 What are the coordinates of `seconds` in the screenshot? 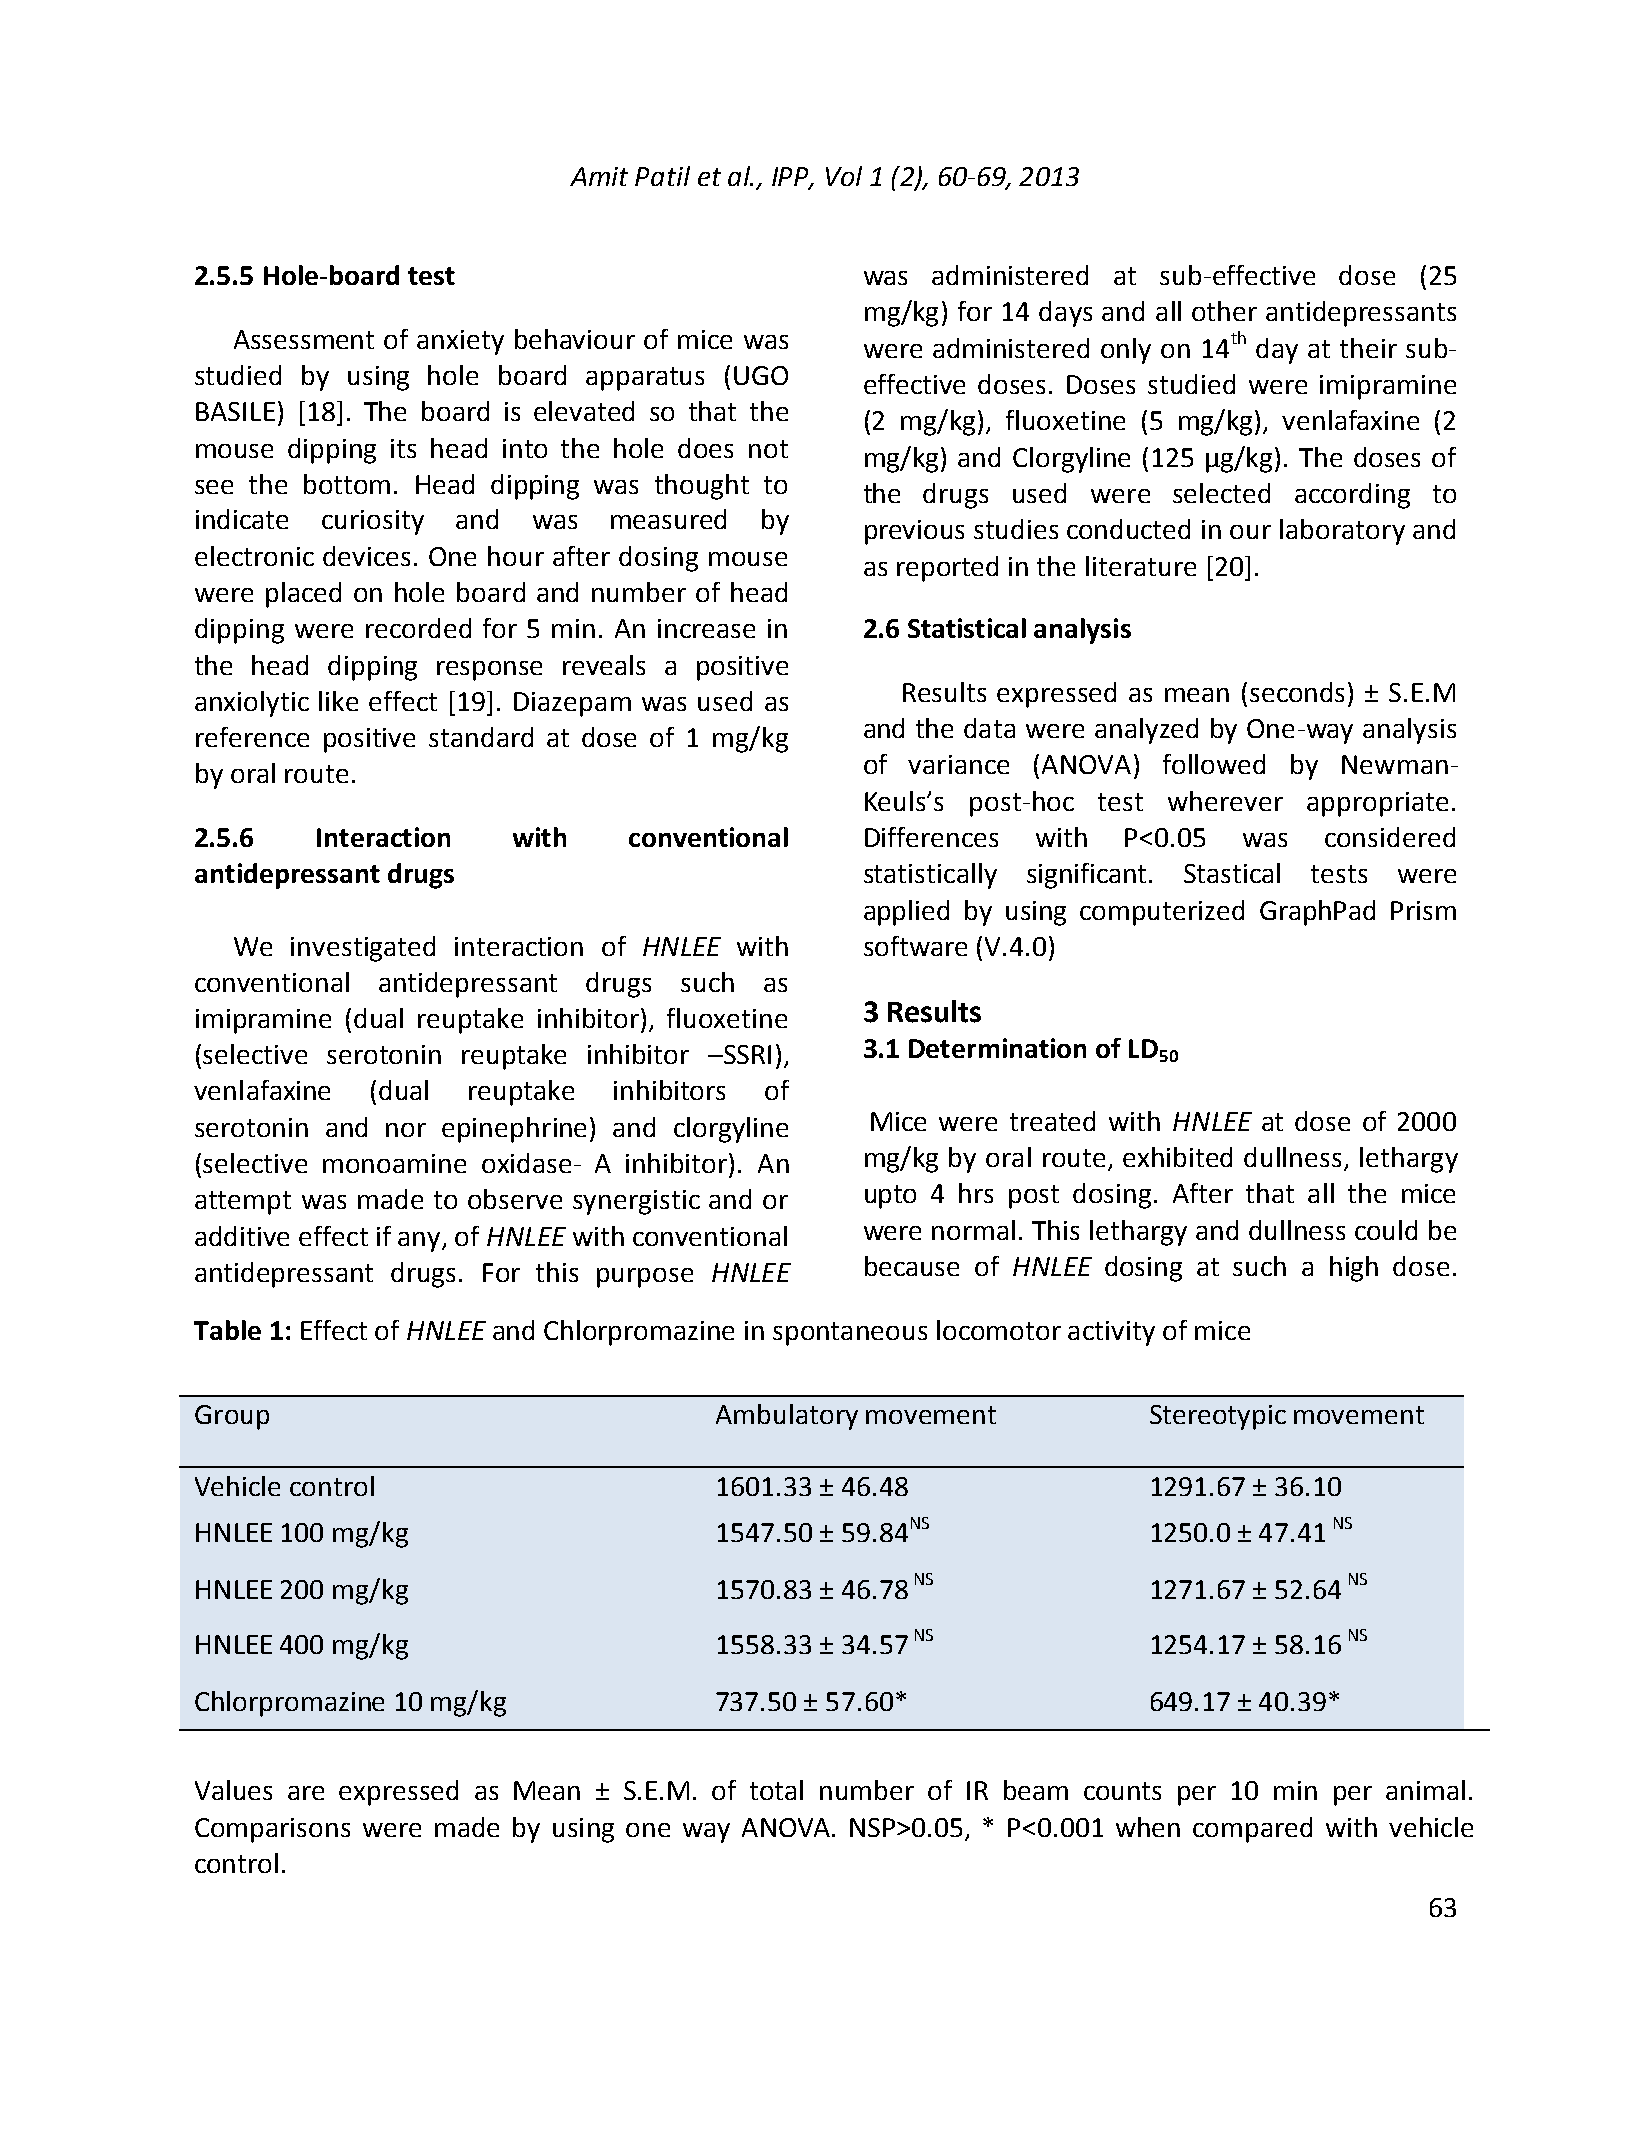 It's located at (1297, 692).
